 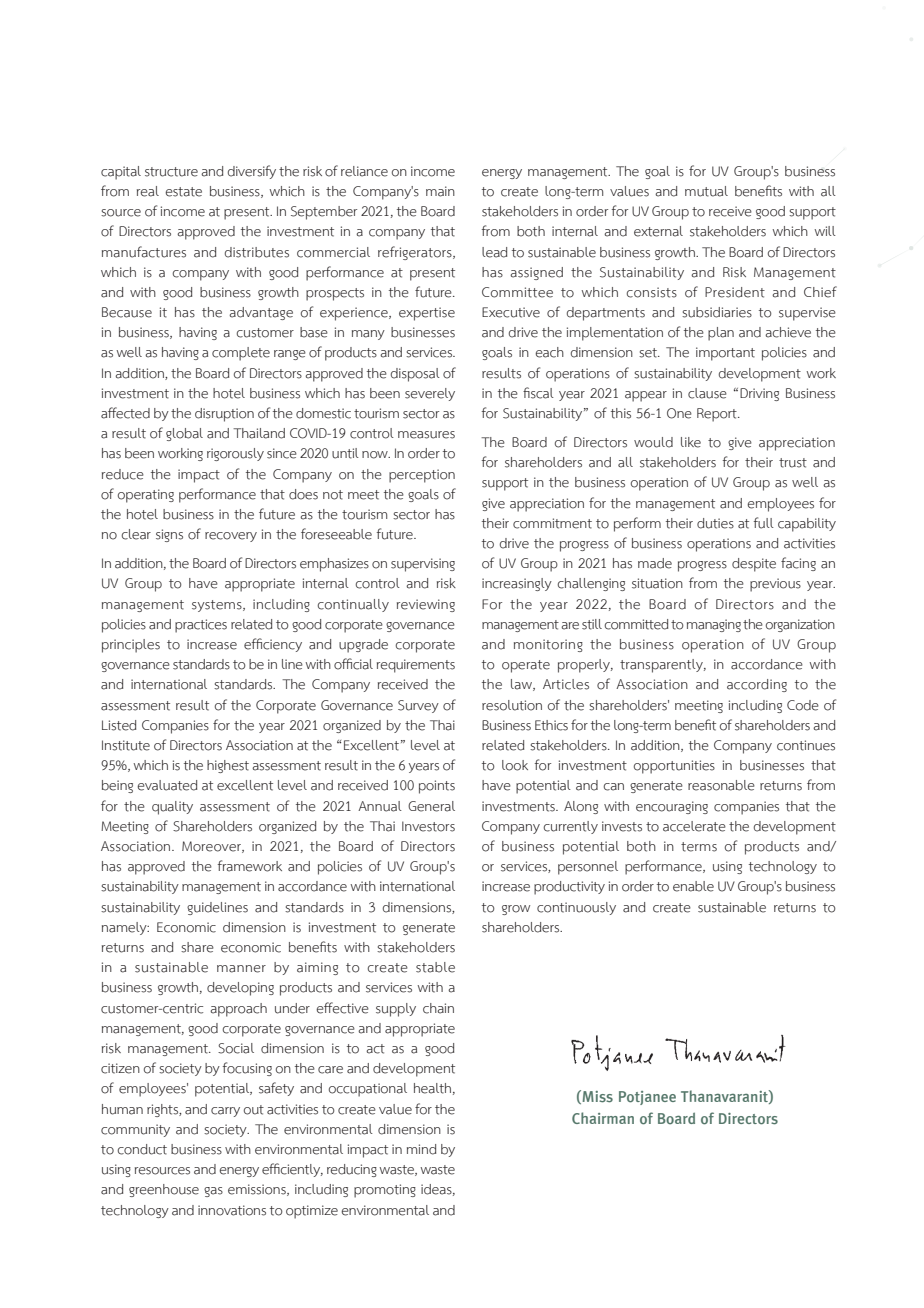 I want to click on estate, so click(x=184, y=192).
